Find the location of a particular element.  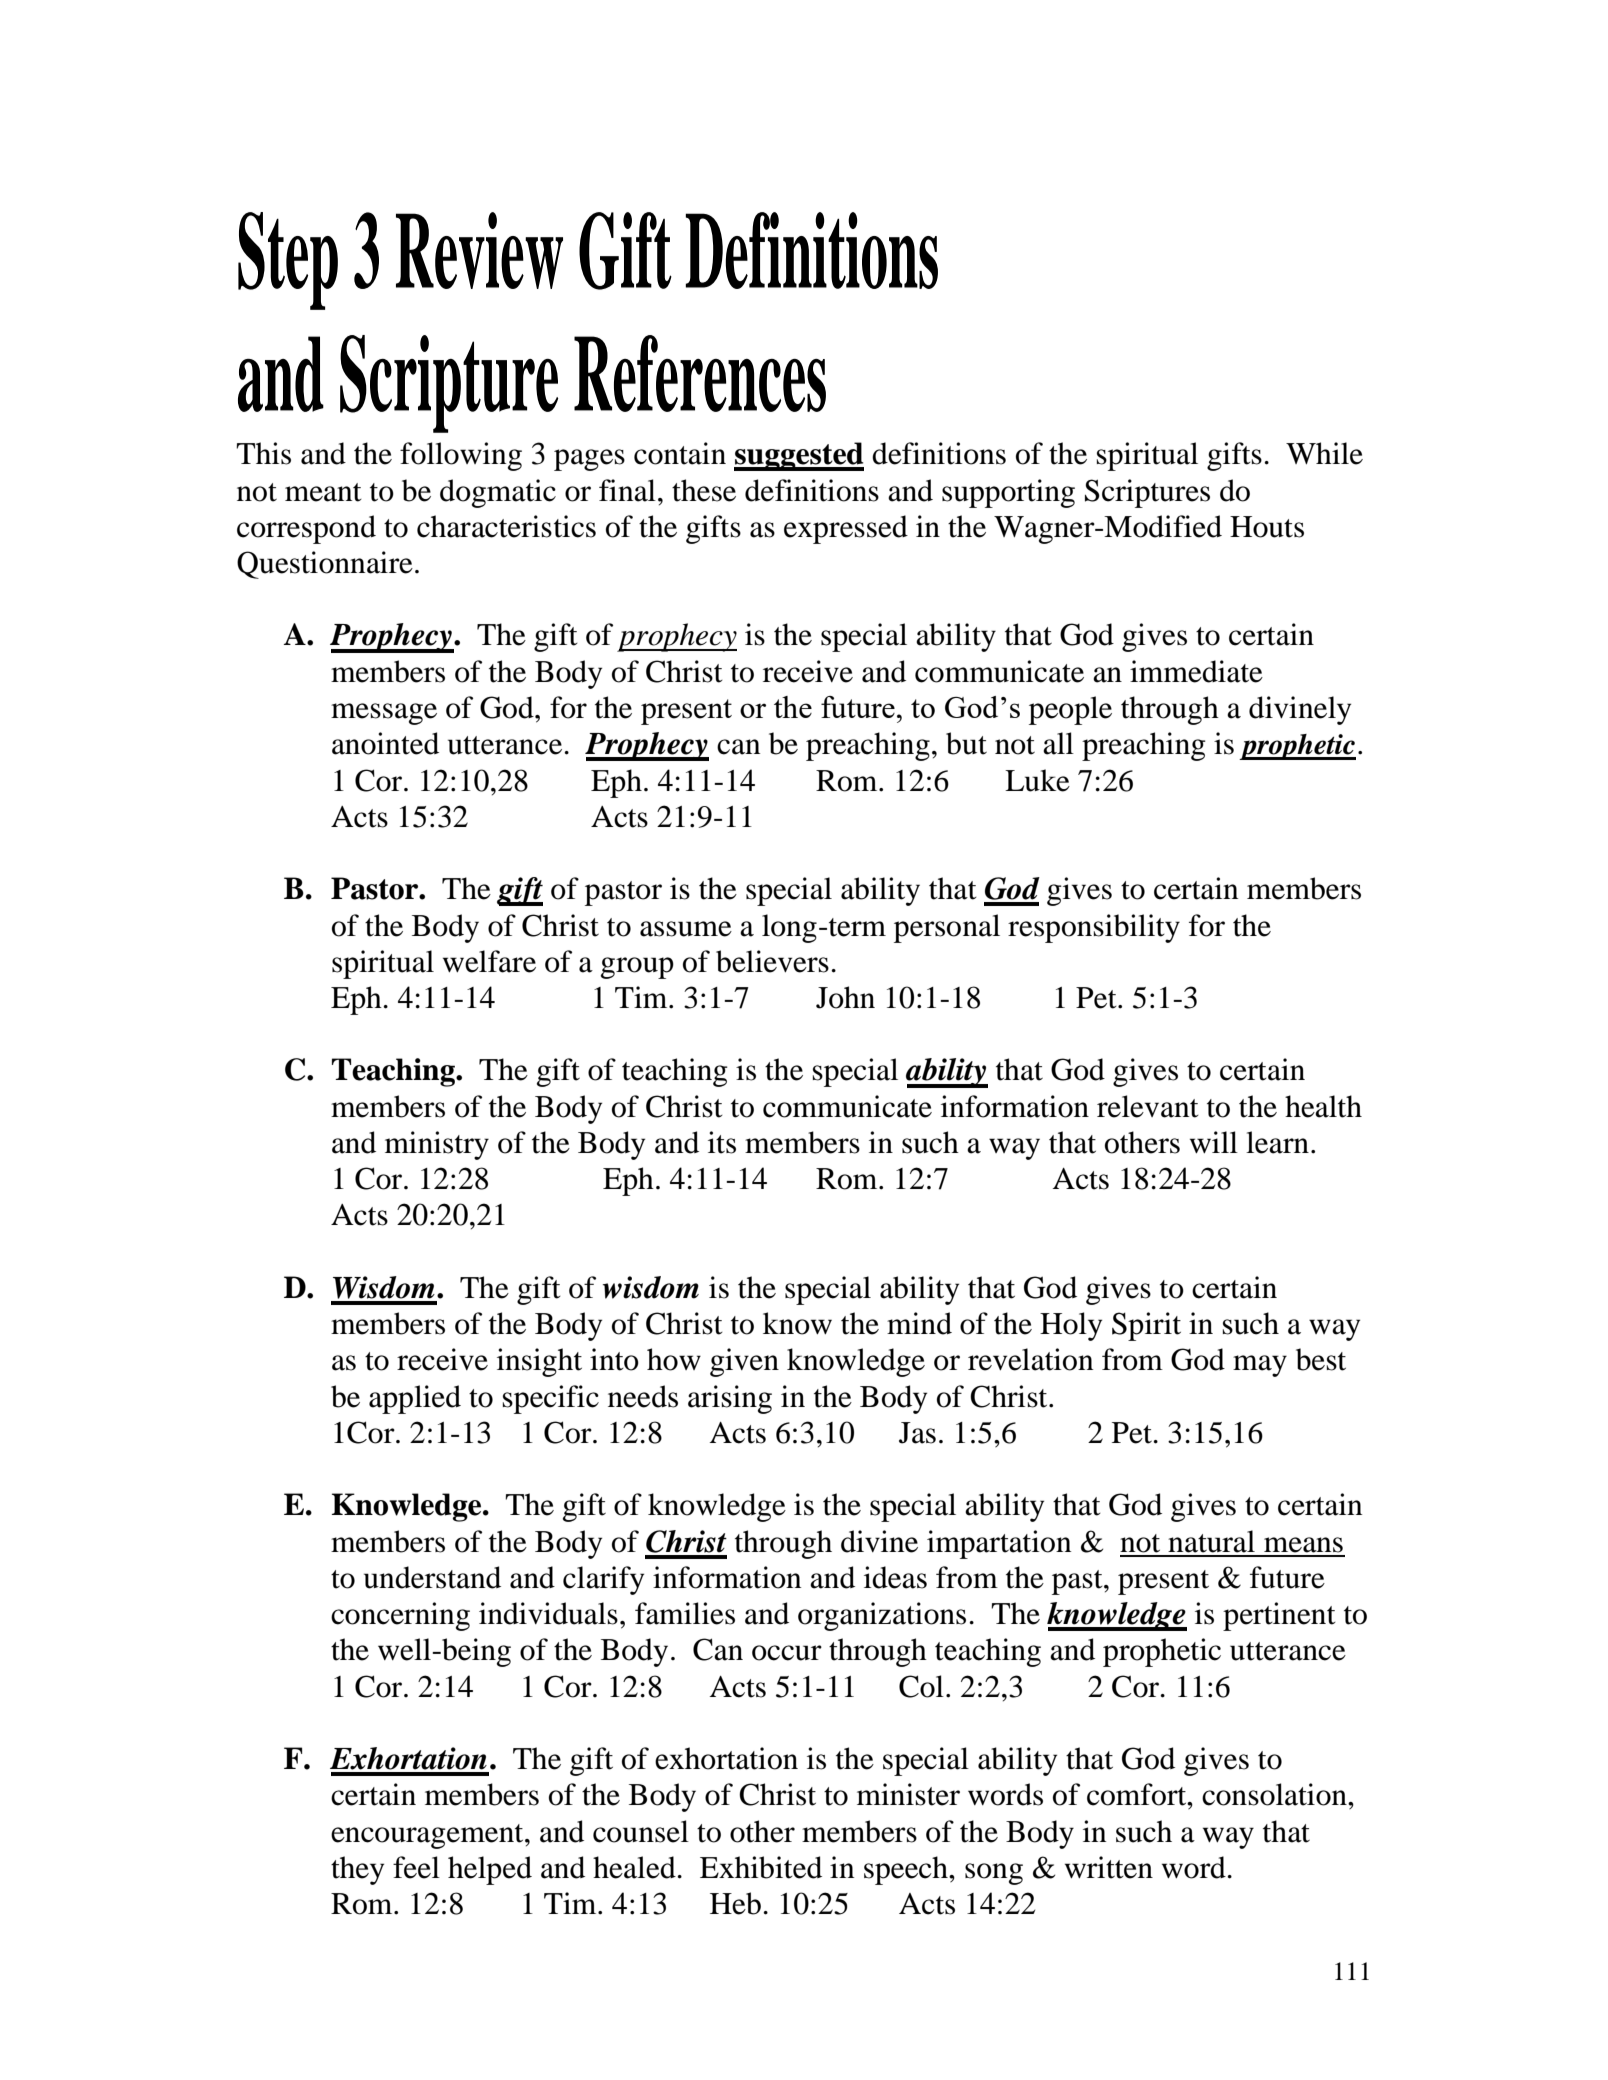

feel is located at coordinates (416, 1867).
